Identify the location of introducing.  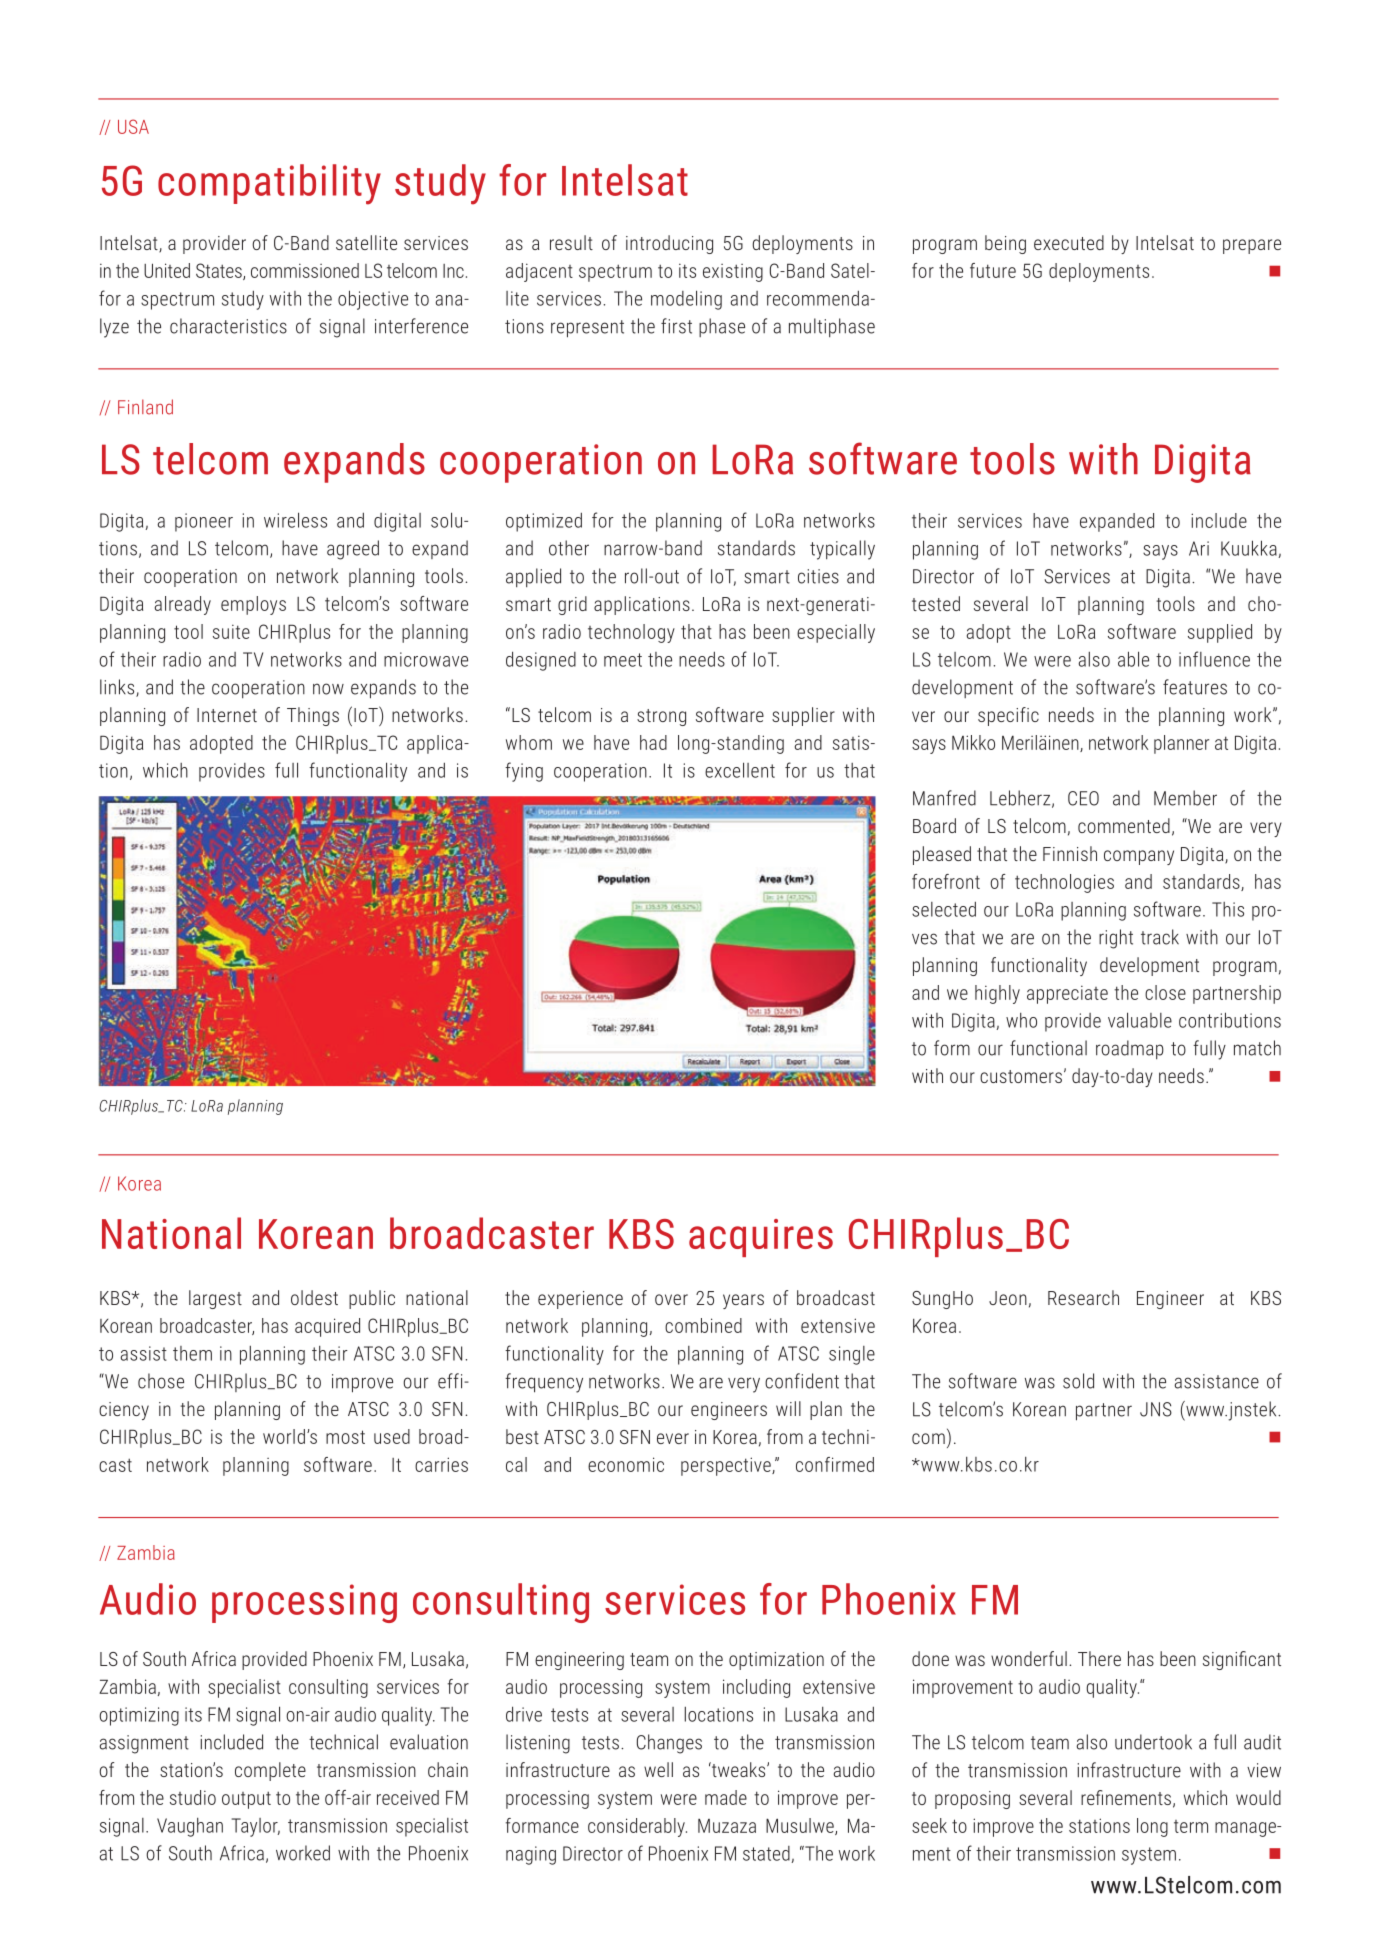
(669, 244).
